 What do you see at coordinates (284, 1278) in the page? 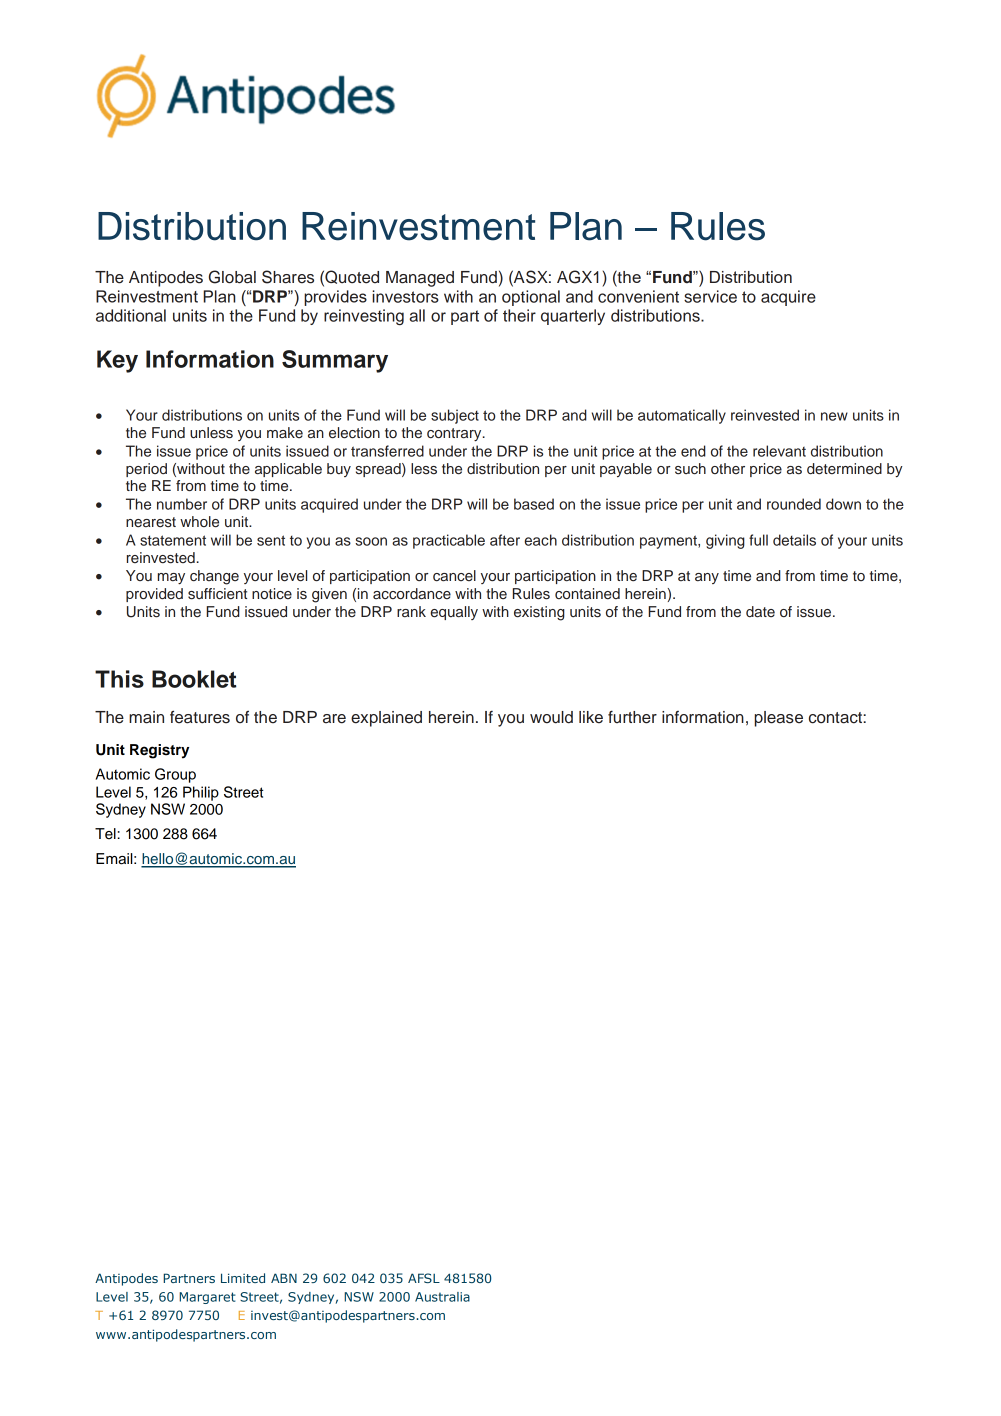
I see `ABN` at bounding box center [284, 1278].
